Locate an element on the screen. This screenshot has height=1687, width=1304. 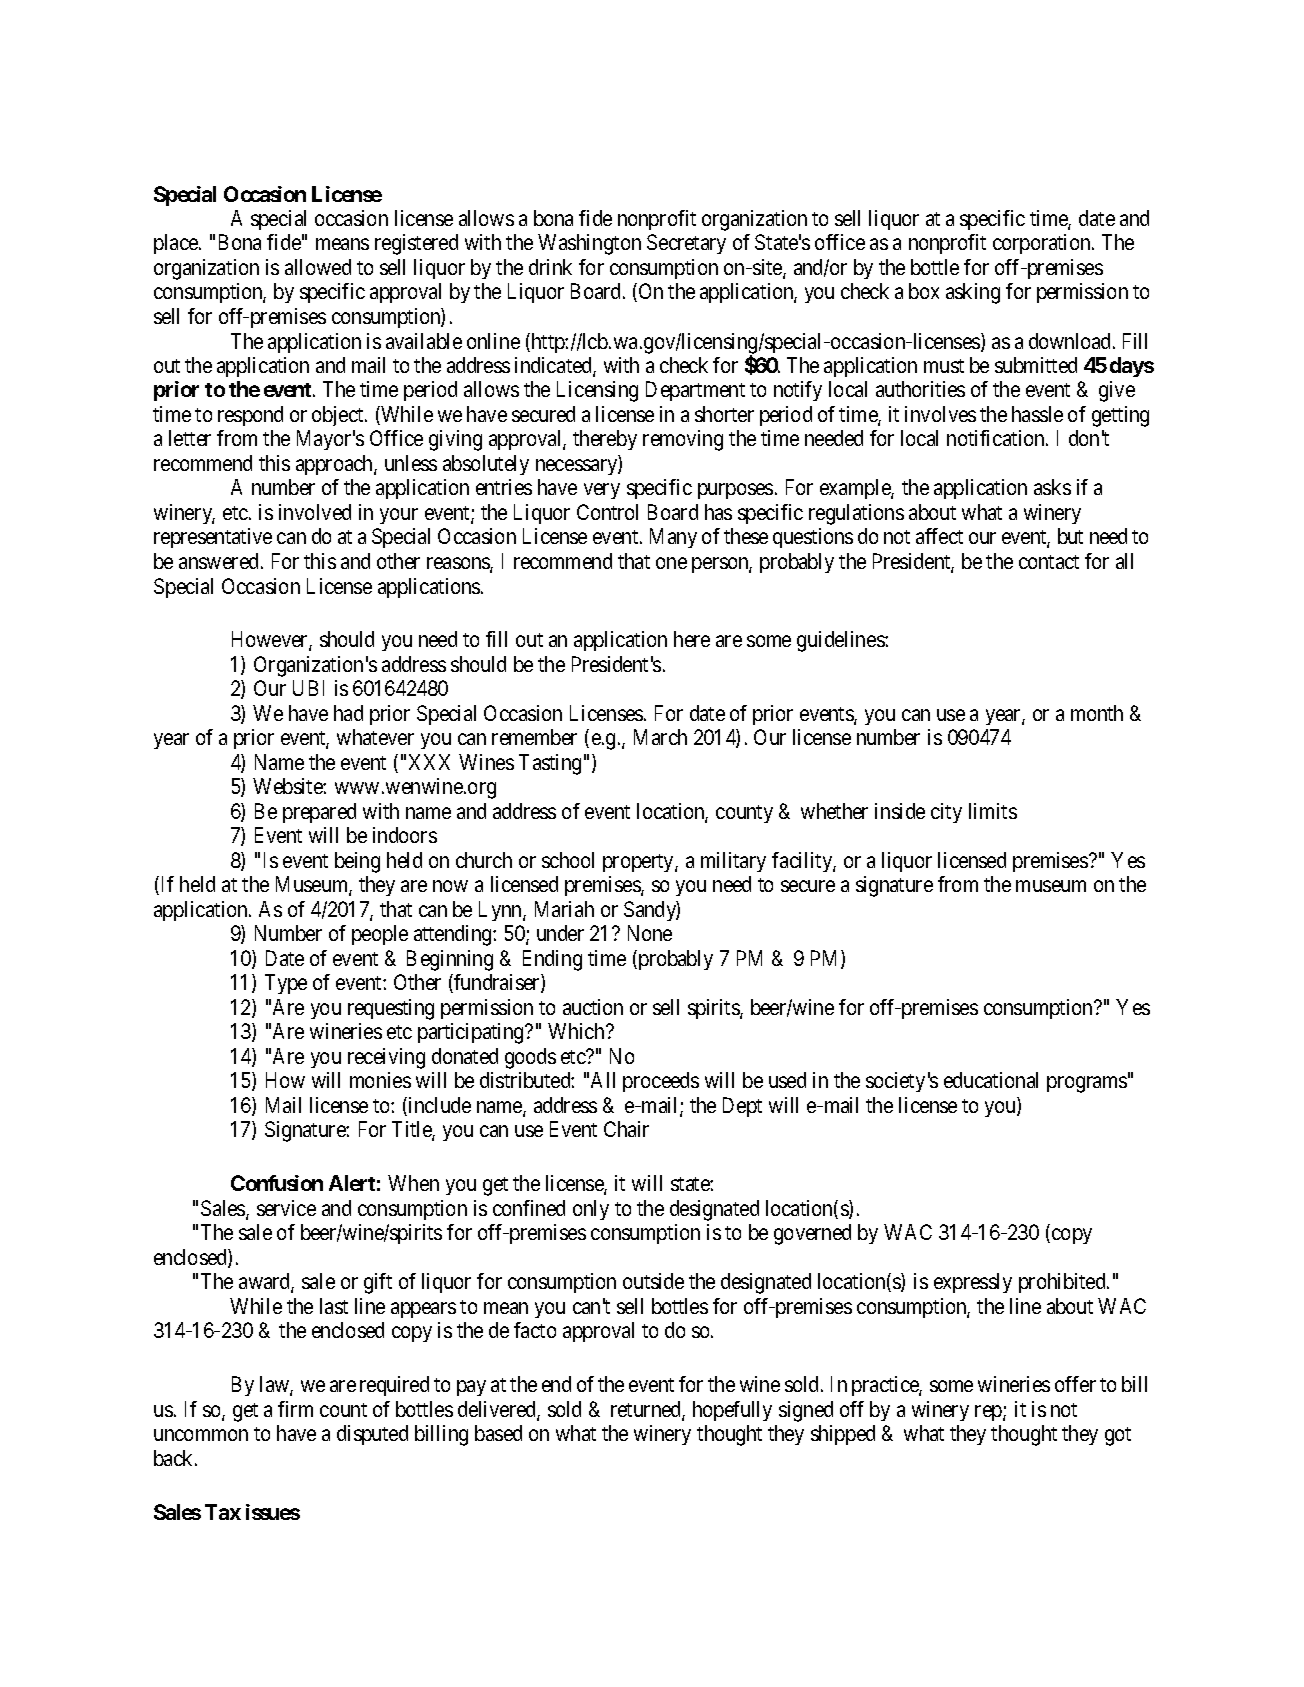
Type is located at coordinates (286, 984).
